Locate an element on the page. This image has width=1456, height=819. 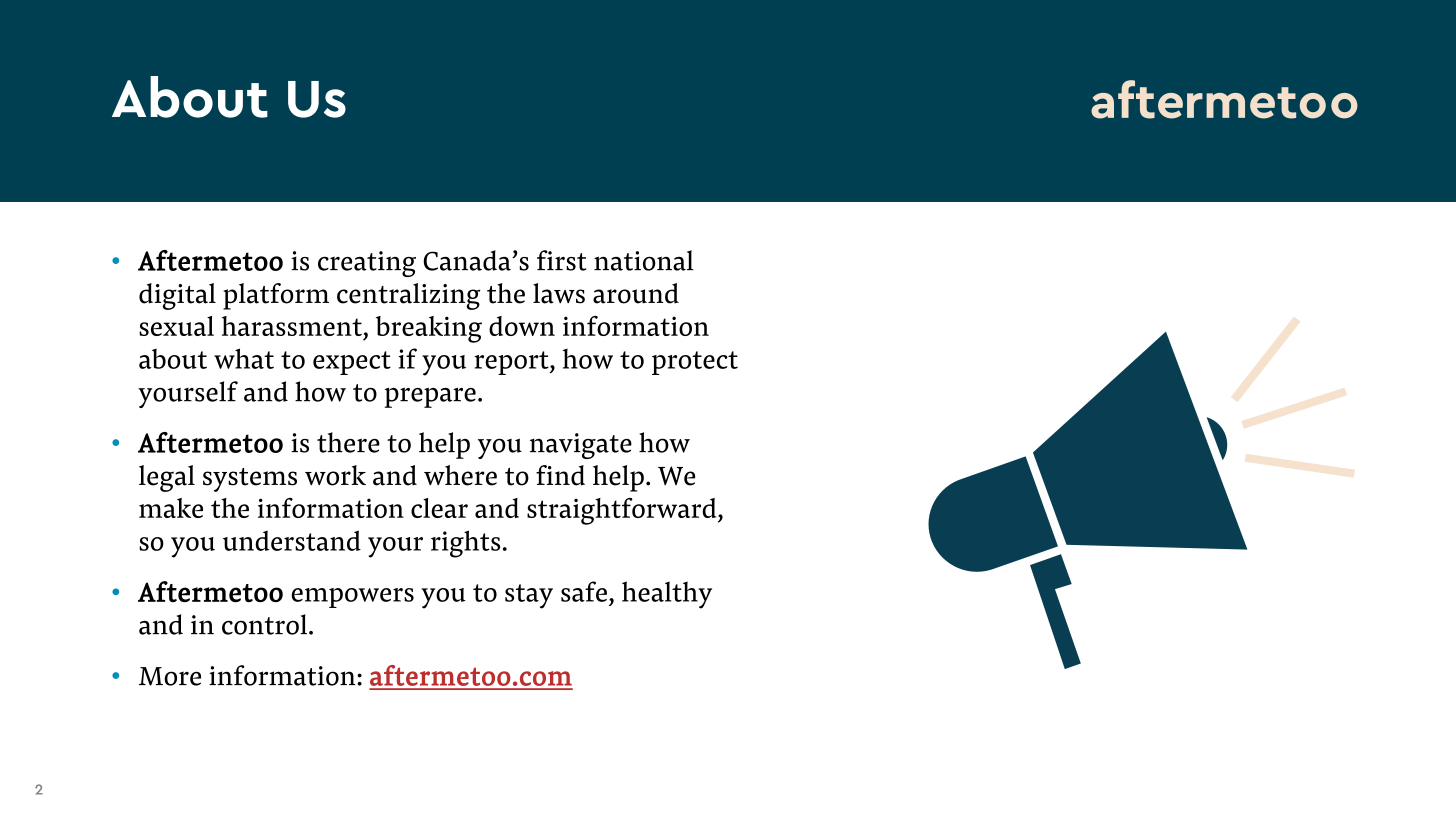
More is located at coordinates (170, 676).
